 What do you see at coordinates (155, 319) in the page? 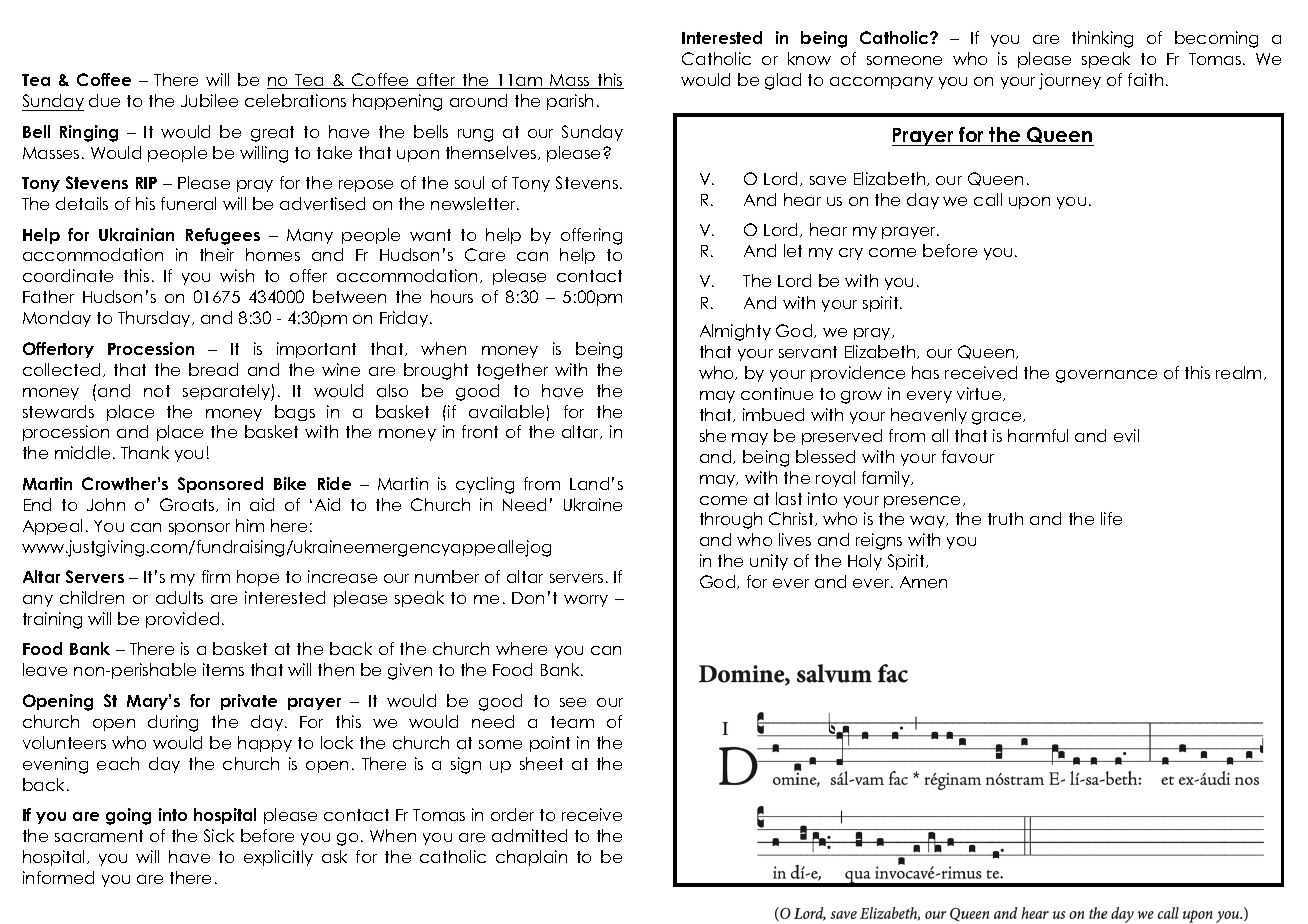
I see `Thursday` at bounding box center [155, 319].
